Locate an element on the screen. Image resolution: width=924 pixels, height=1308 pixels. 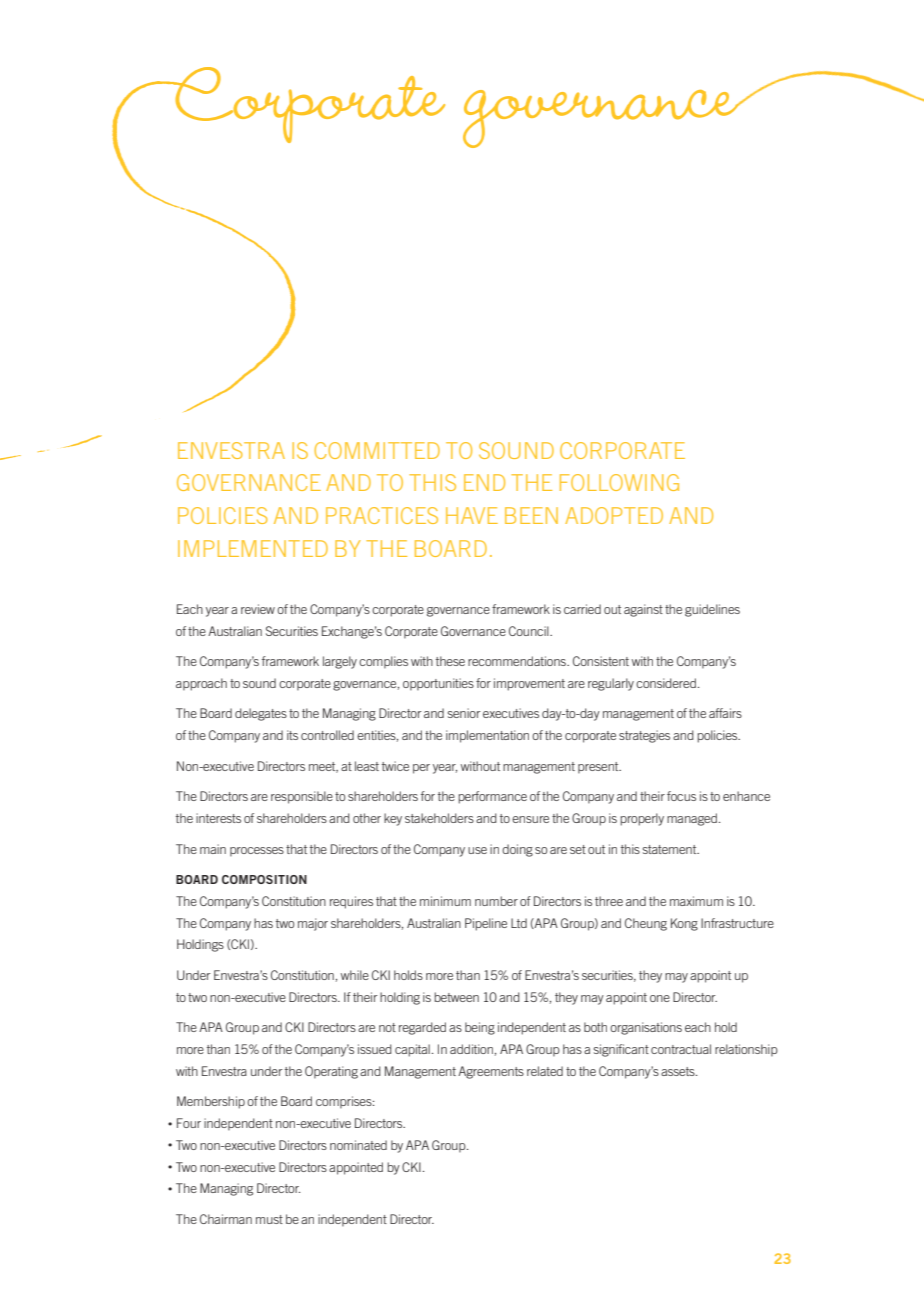
use is located at coordinates (477, 850).
